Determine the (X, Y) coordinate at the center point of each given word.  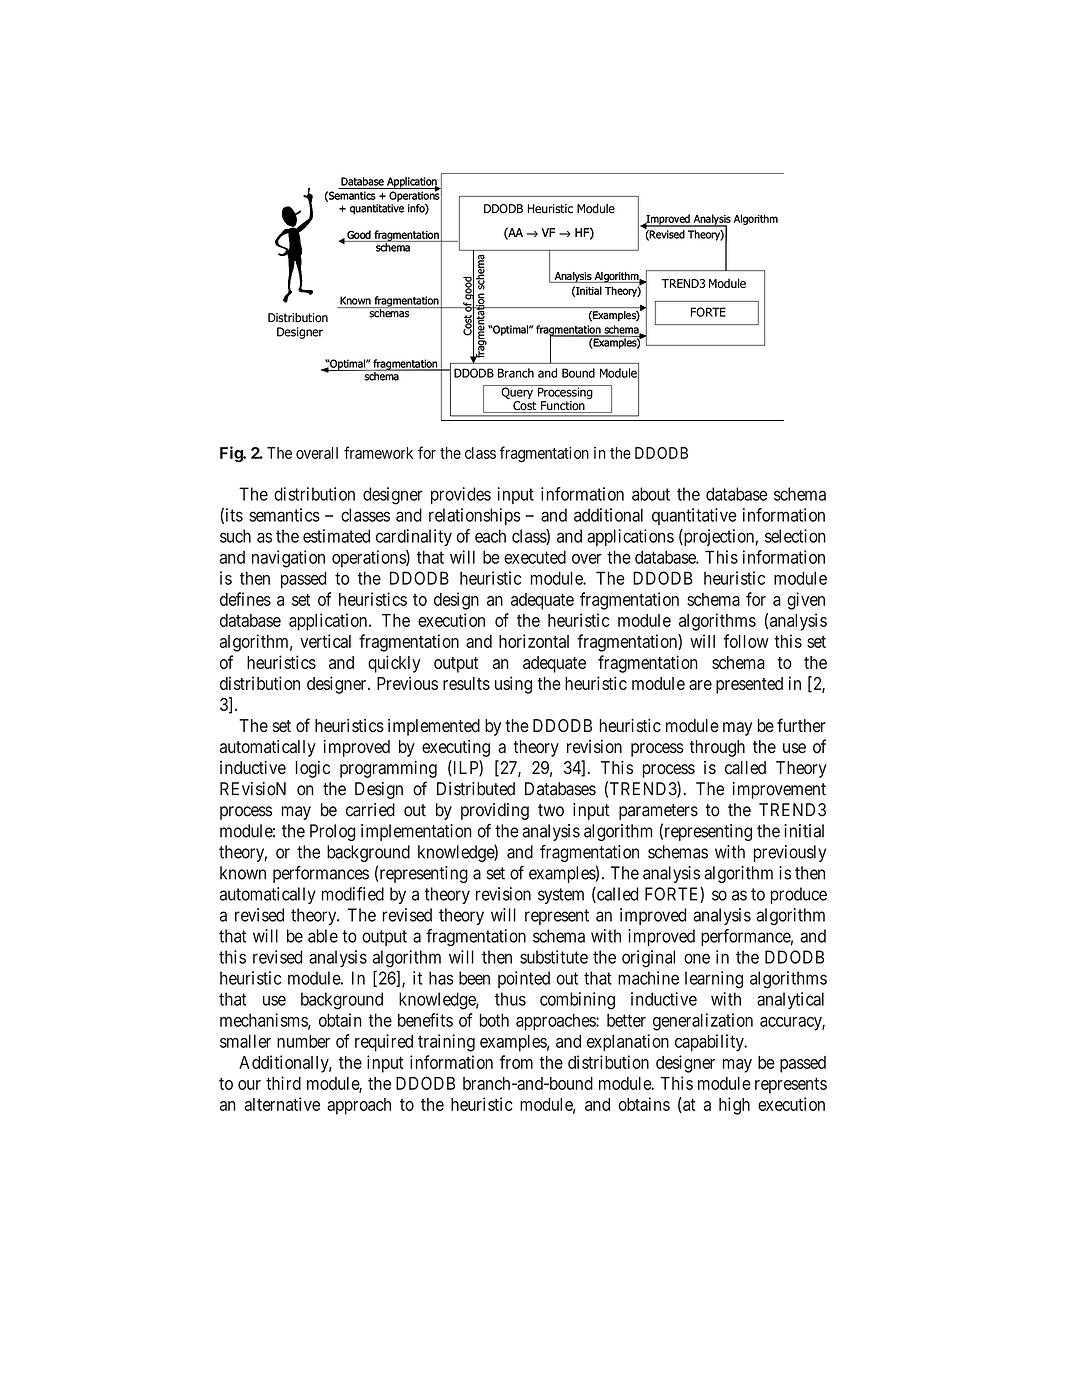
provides (461, 495)
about (651, 494)
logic (313, 769)
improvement (779, 790)
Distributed (476, 789)
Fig (232, 454)
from (516, 1062)
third (283, 1083)
